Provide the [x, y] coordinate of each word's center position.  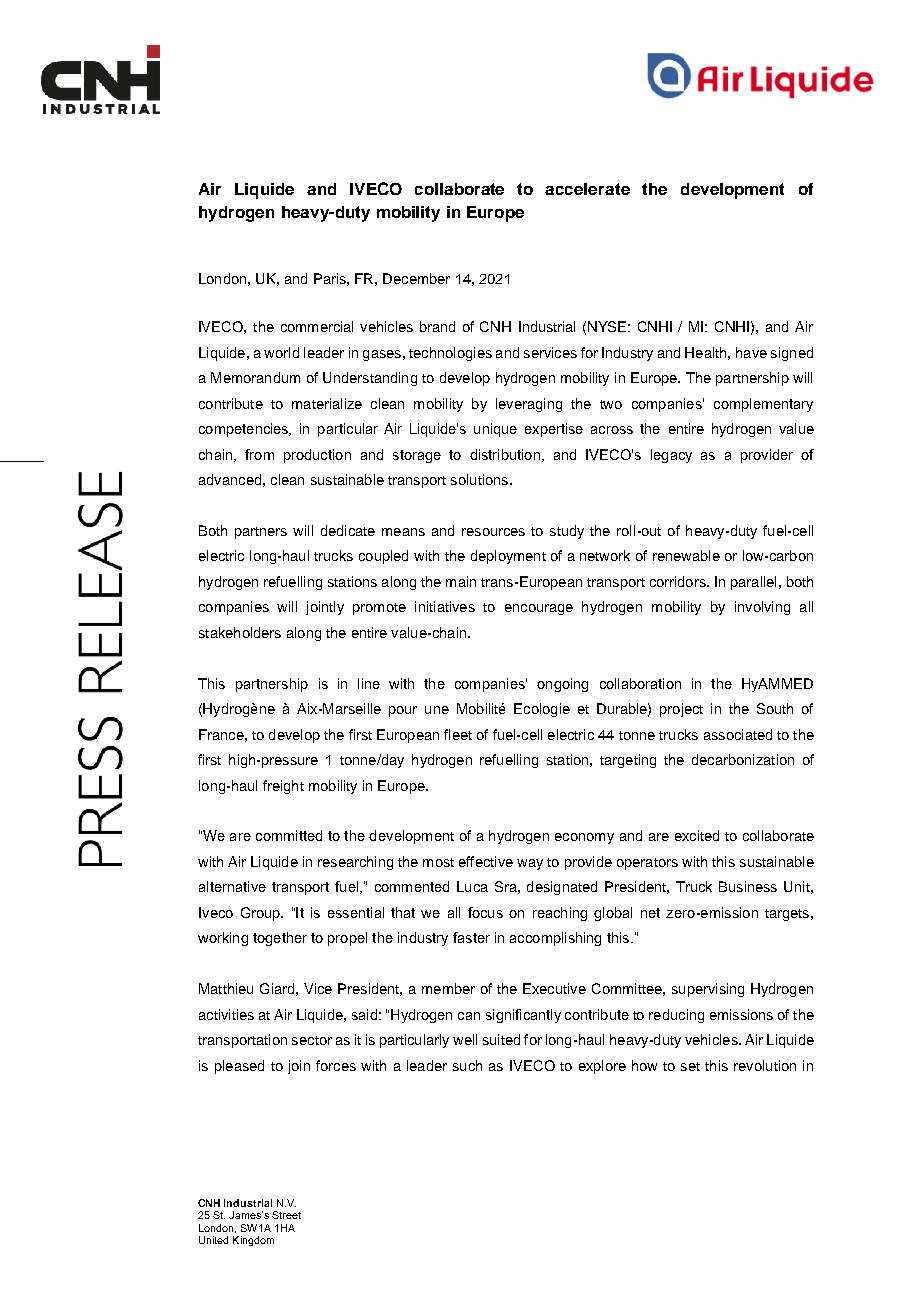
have [751, 352]
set [690, 1066]
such [467, 1065]
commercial [317, 326]
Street [286, 1215]
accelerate [587, 189]
